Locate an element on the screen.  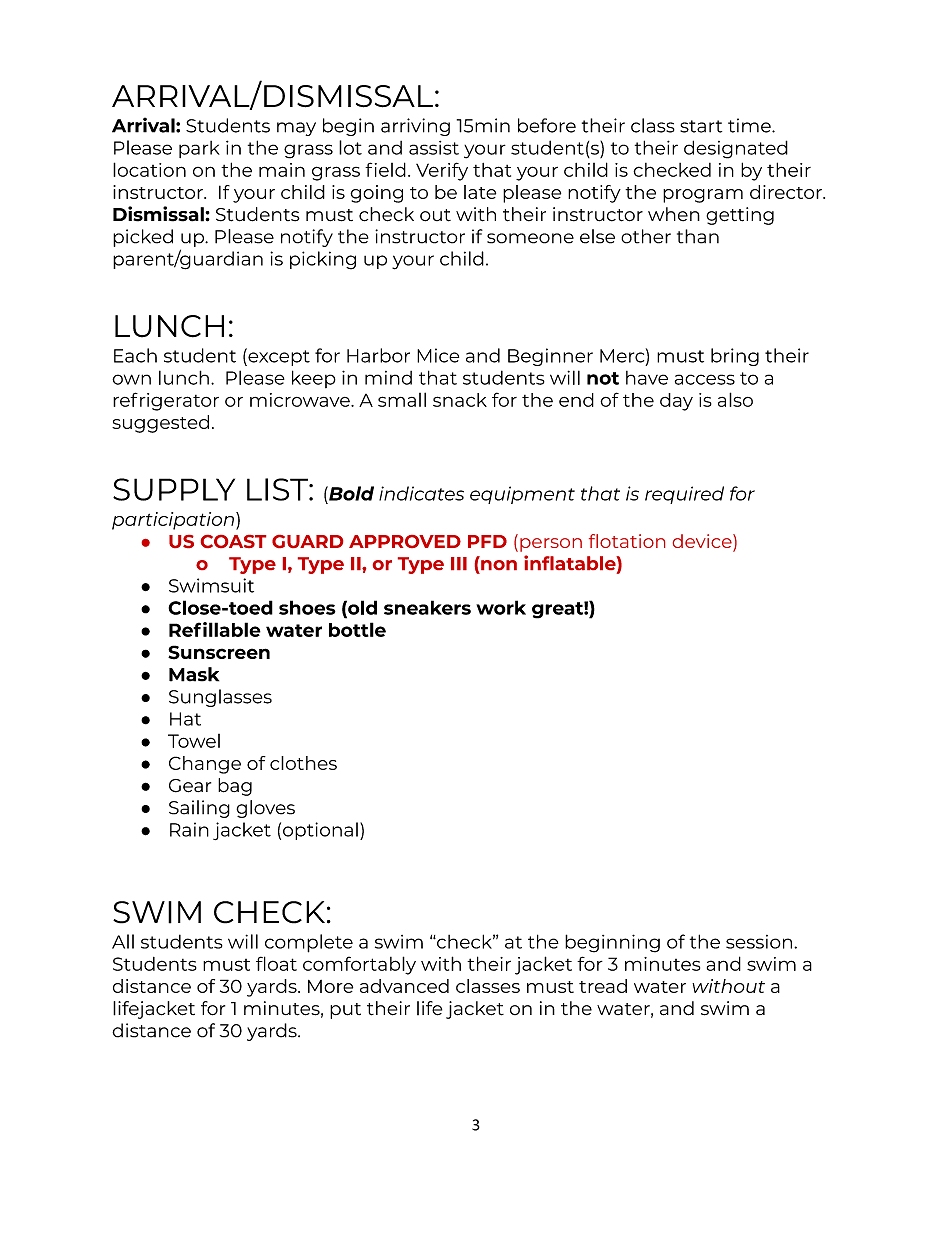
bring is located at coordinates (735, 357).
